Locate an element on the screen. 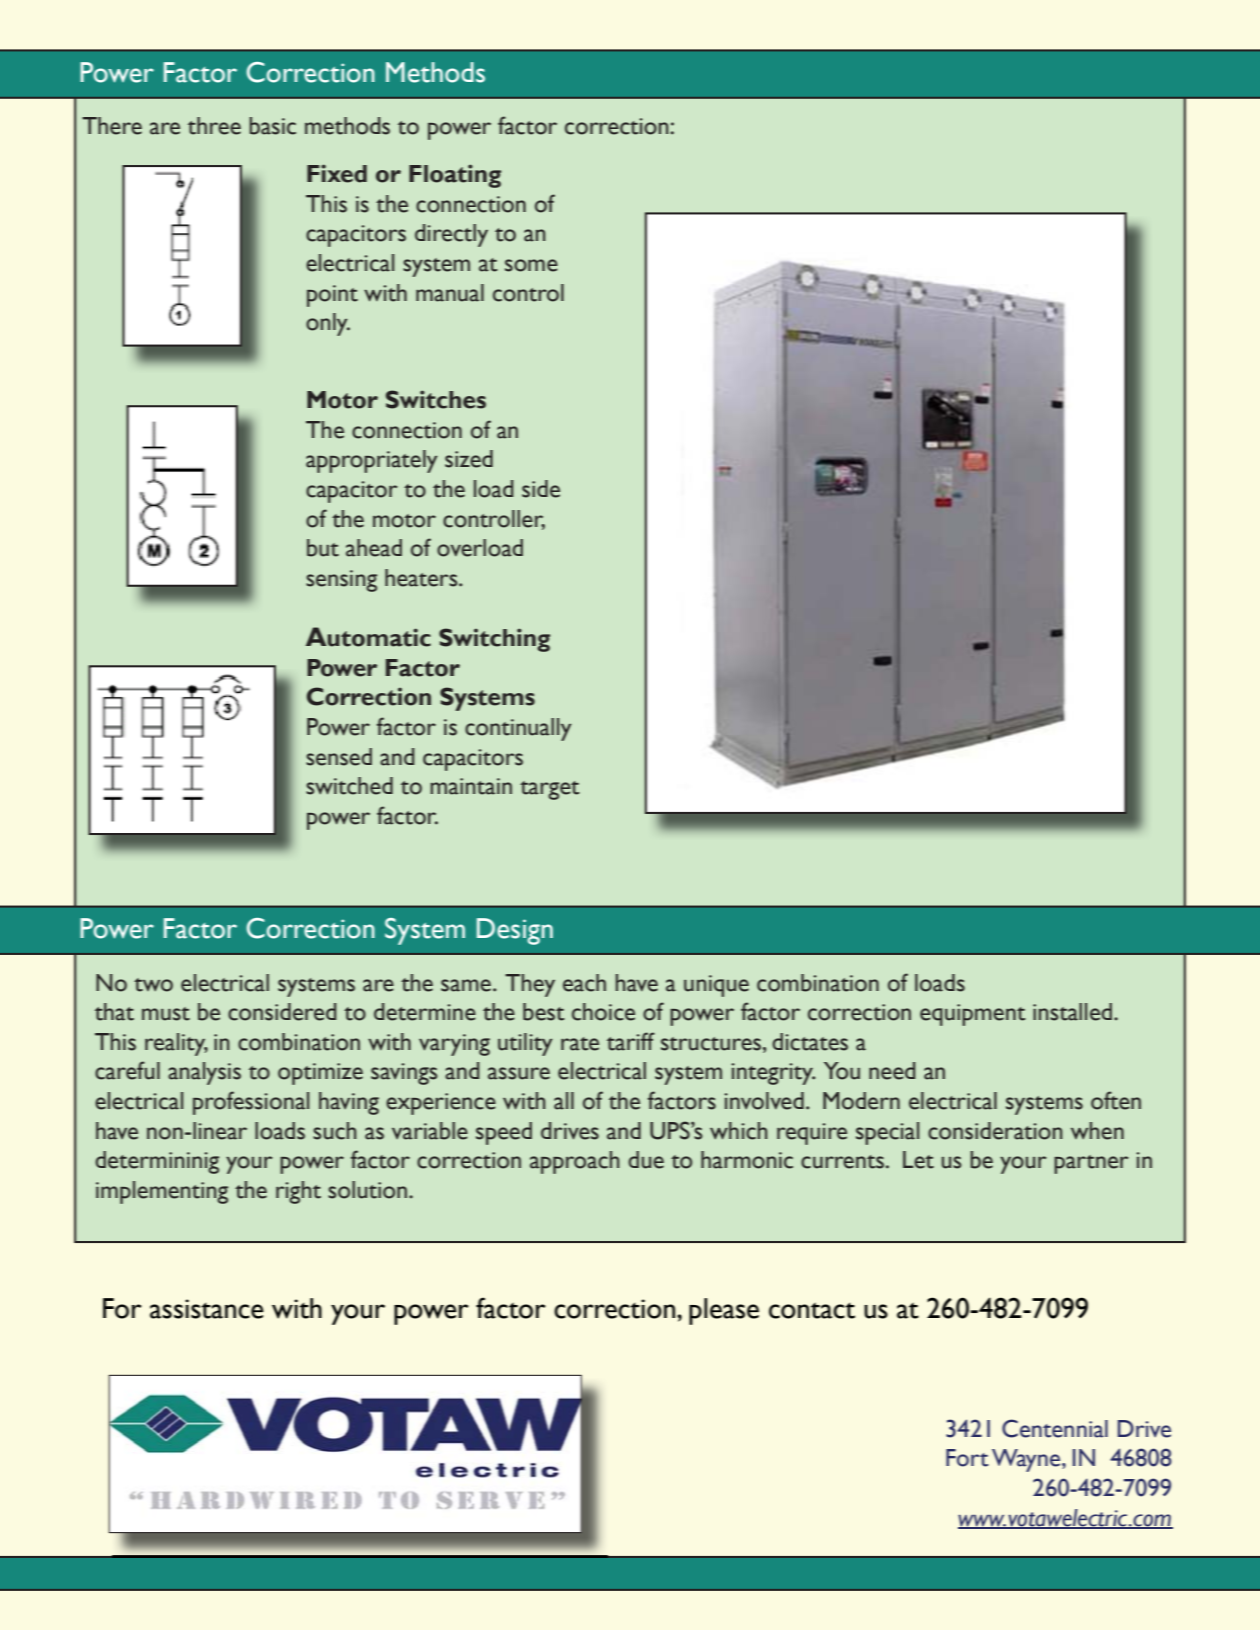 The image size is (1260, 1630). Centennial is located at coordinates (1055, 1428).
